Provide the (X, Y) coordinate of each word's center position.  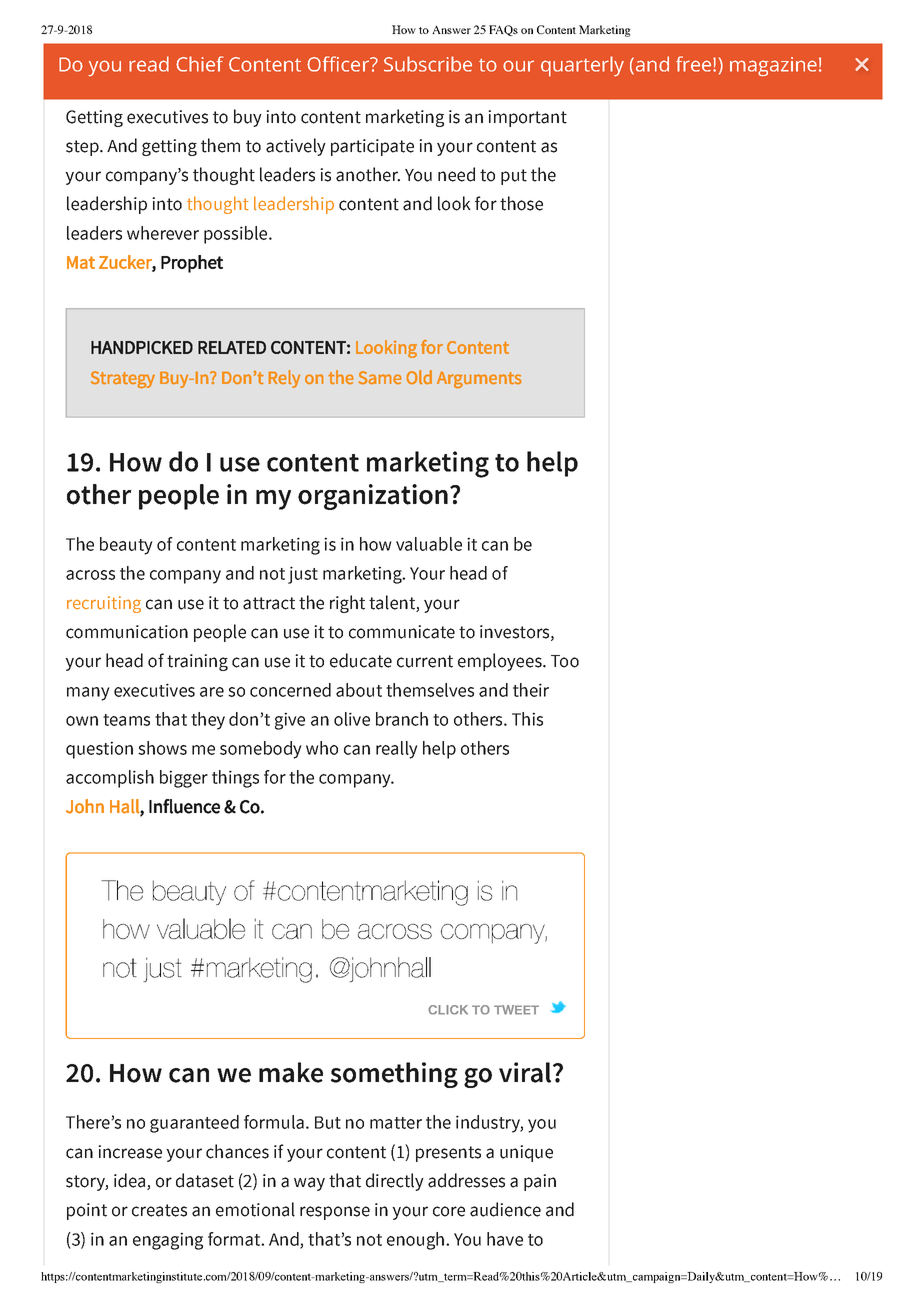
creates (159, 1210)
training (197, 662)
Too (565, 661)
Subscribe (428, 64)
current (425, 661)
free (695, 64)
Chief (199, 64)
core (449, 1211)
